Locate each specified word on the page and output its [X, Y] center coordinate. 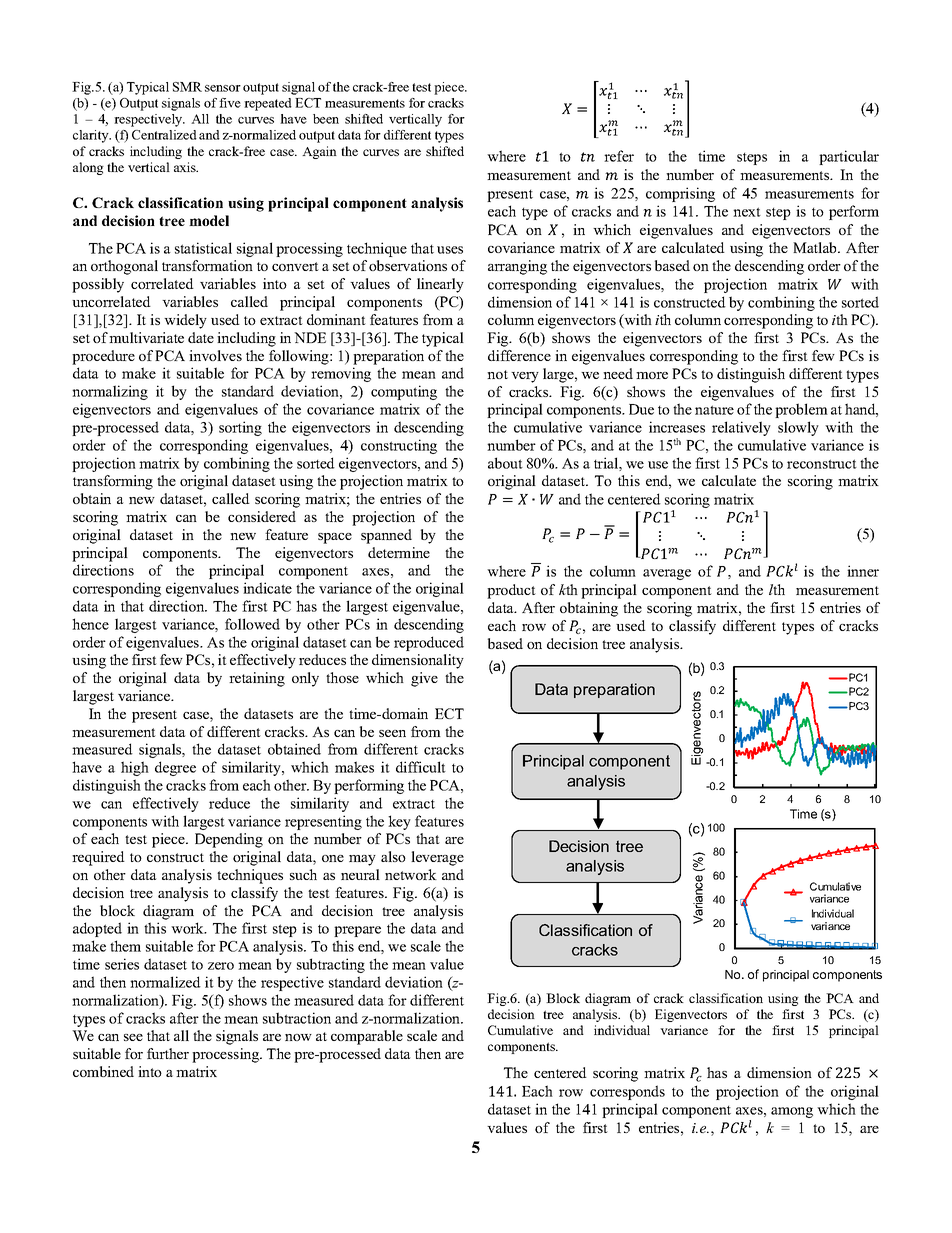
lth [777, 589]
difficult [421, 767]
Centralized [164, 135]
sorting [240, 428]
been [326, 119]
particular [849, 157]
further [168, 1053]
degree [175, 768]
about [505, 463]
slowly [798, 428]
